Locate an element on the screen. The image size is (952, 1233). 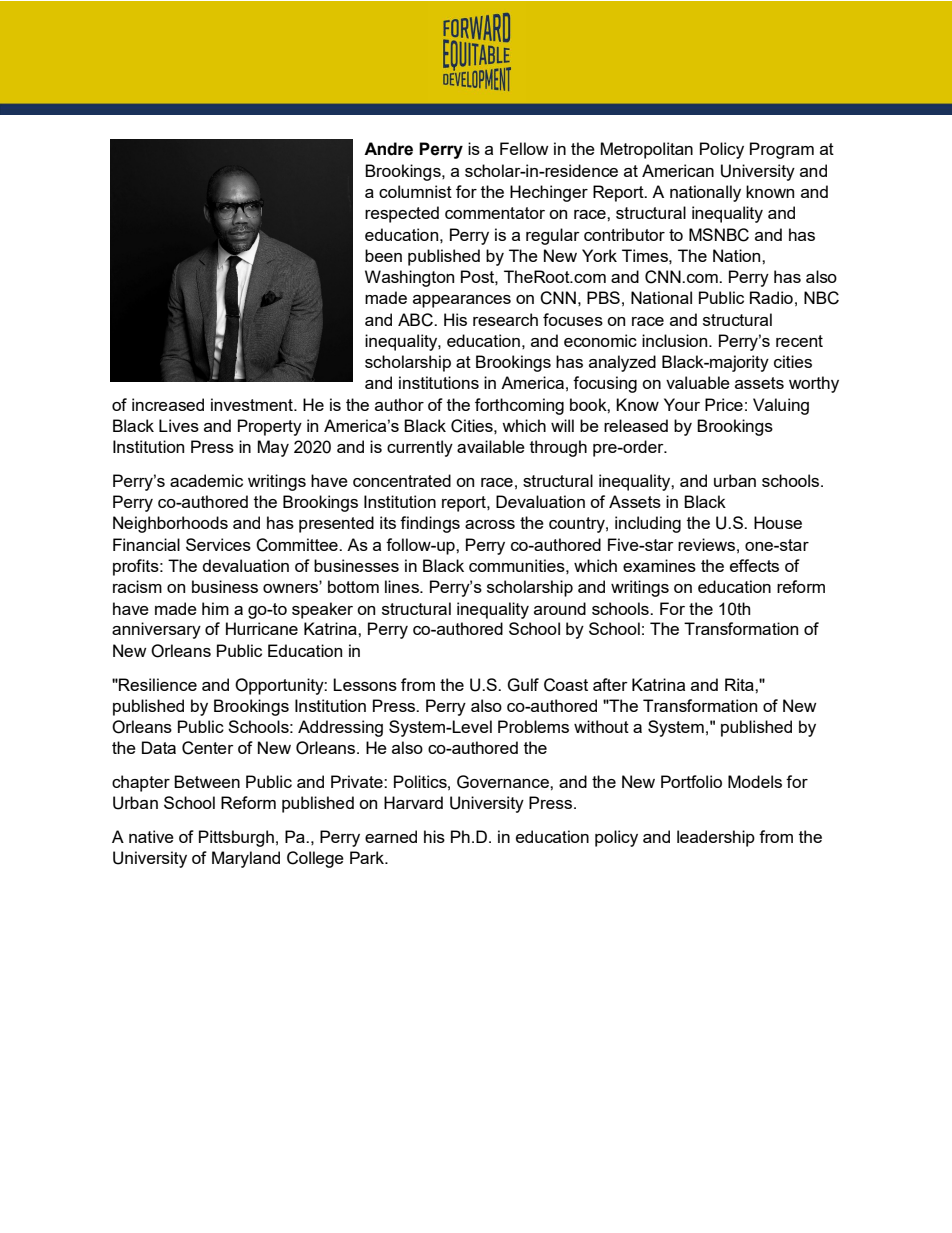
Pittsburgh is located at coordinates (236, 838).
